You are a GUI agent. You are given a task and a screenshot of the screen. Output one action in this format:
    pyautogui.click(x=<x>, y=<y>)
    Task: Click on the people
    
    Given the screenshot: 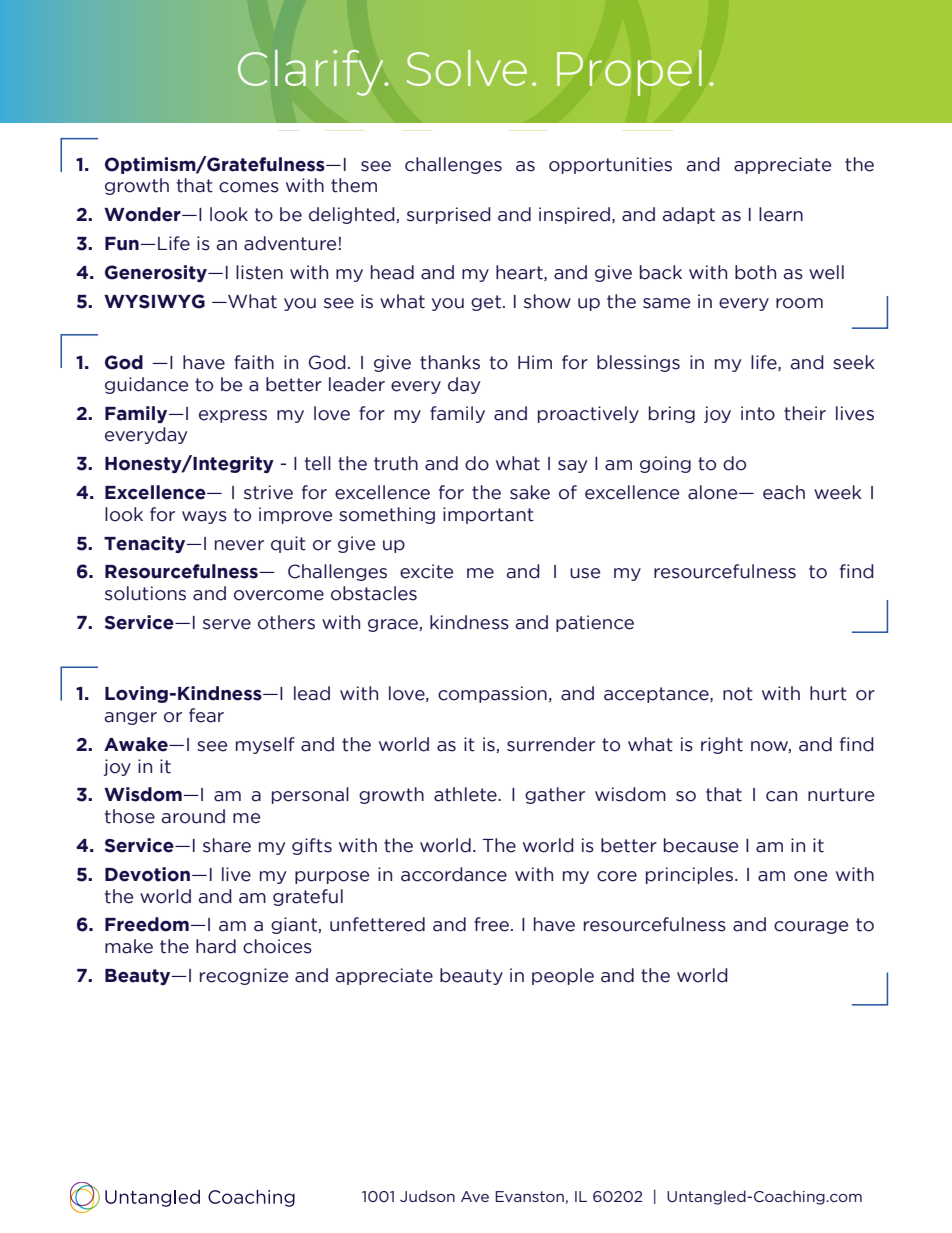 What is the action you would take?
    pyautogui.click(x=563, y=976)
